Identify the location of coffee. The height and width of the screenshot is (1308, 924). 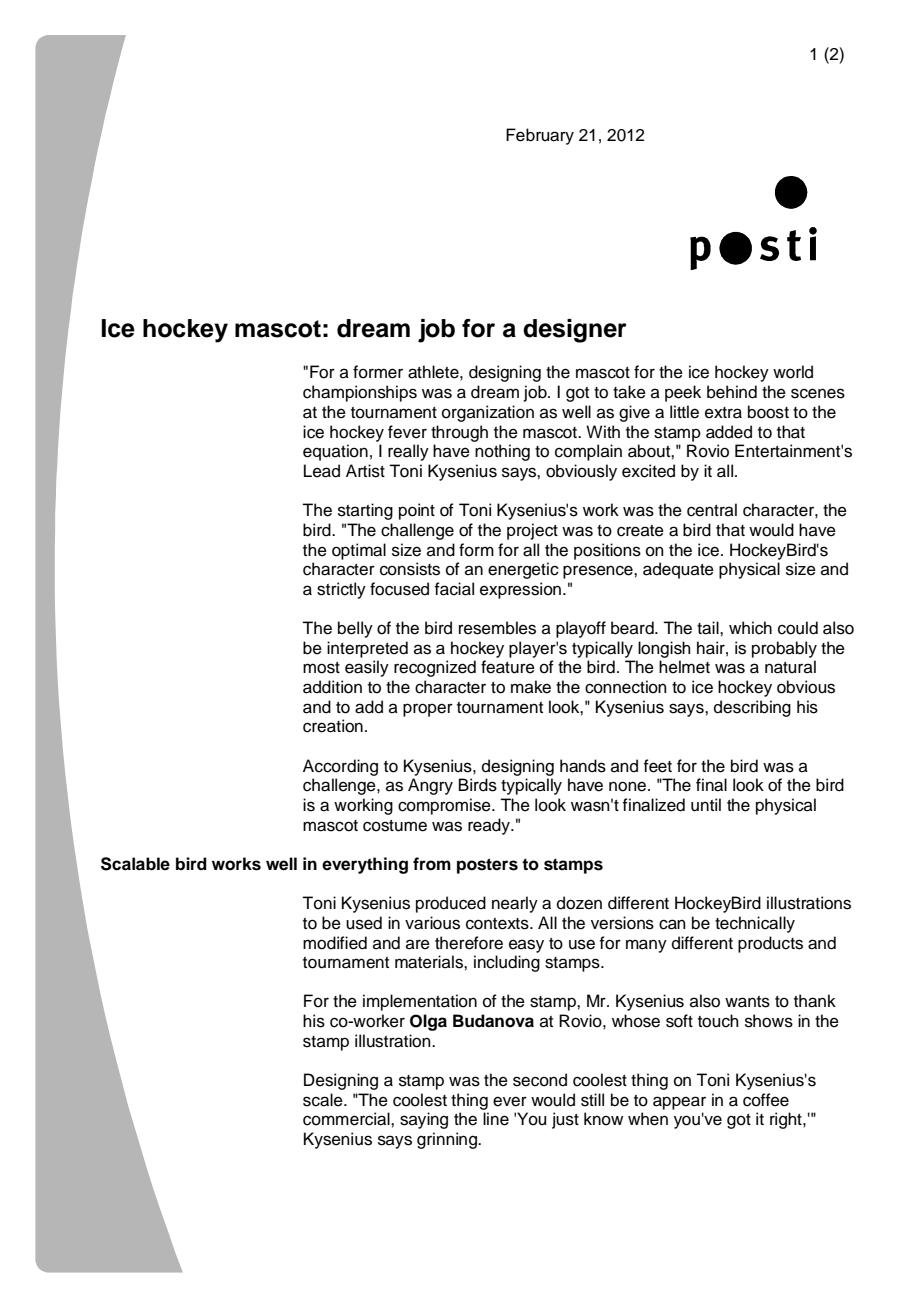
(766, 1100).
